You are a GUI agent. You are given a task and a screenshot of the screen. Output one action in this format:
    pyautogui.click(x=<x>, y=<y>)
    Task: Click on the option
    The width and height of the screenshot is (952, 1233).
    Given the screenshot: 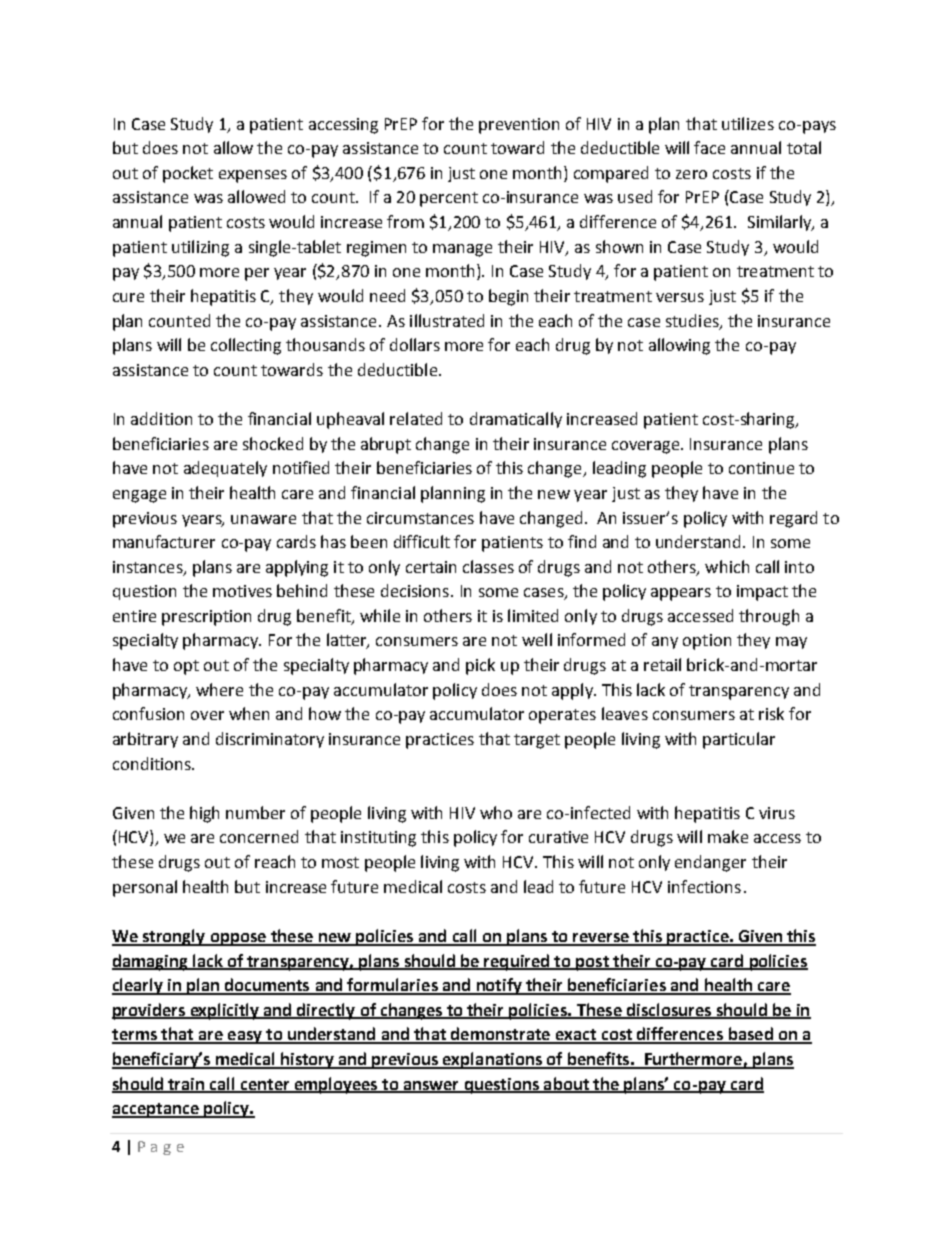 What is the action you would take?
    pyautogui.click(x=707, y=642)
